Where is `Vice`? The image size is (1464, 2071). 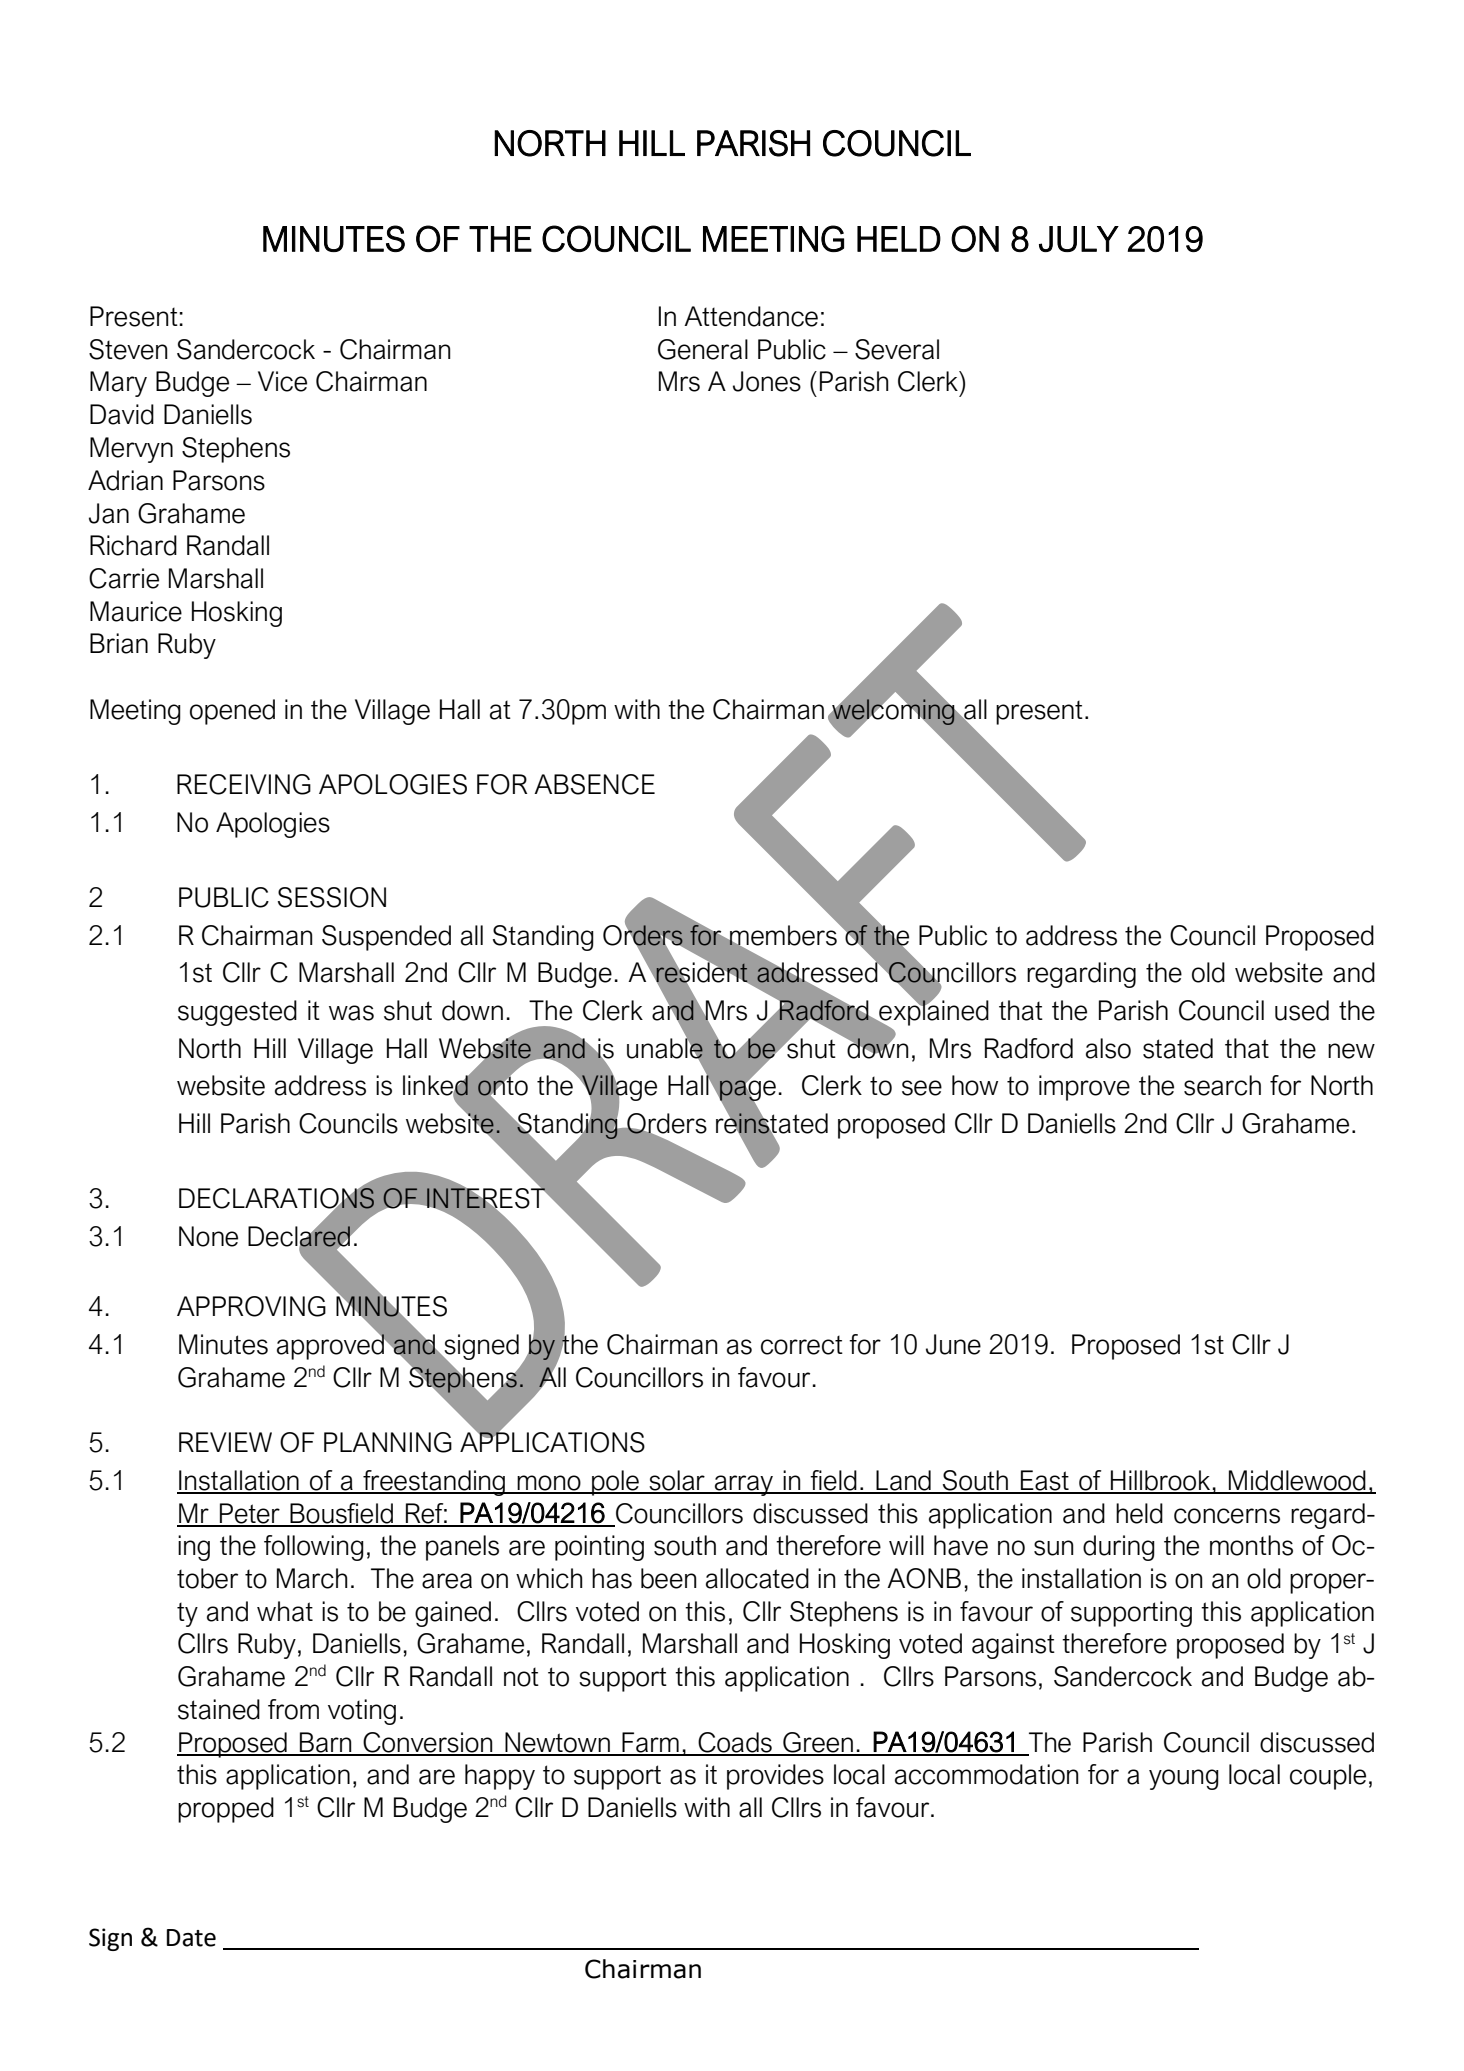 Vice is located at coordinates (282, 381).
